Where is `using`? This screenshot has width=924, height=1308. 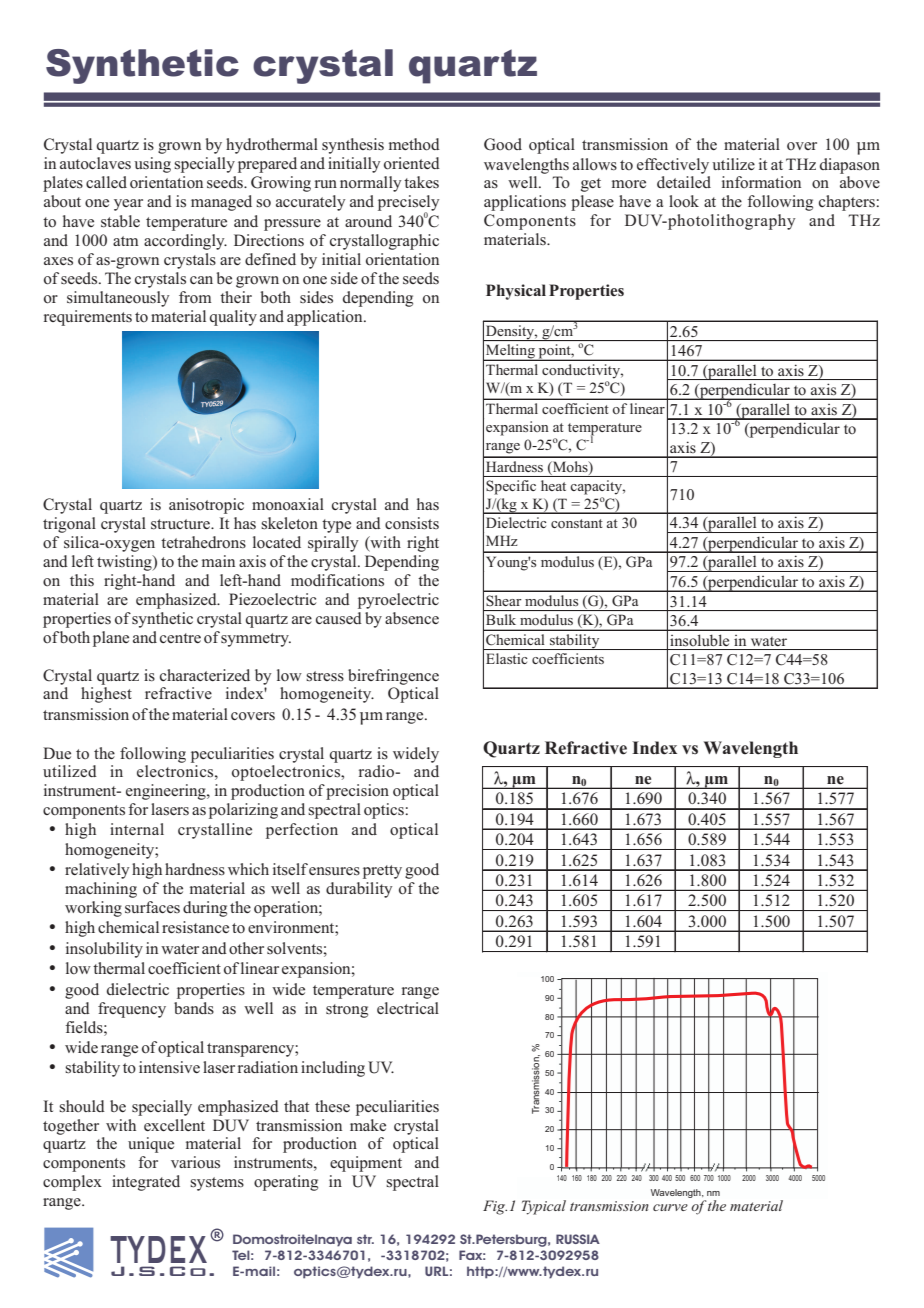
using is located at coordinates (152, 165).
